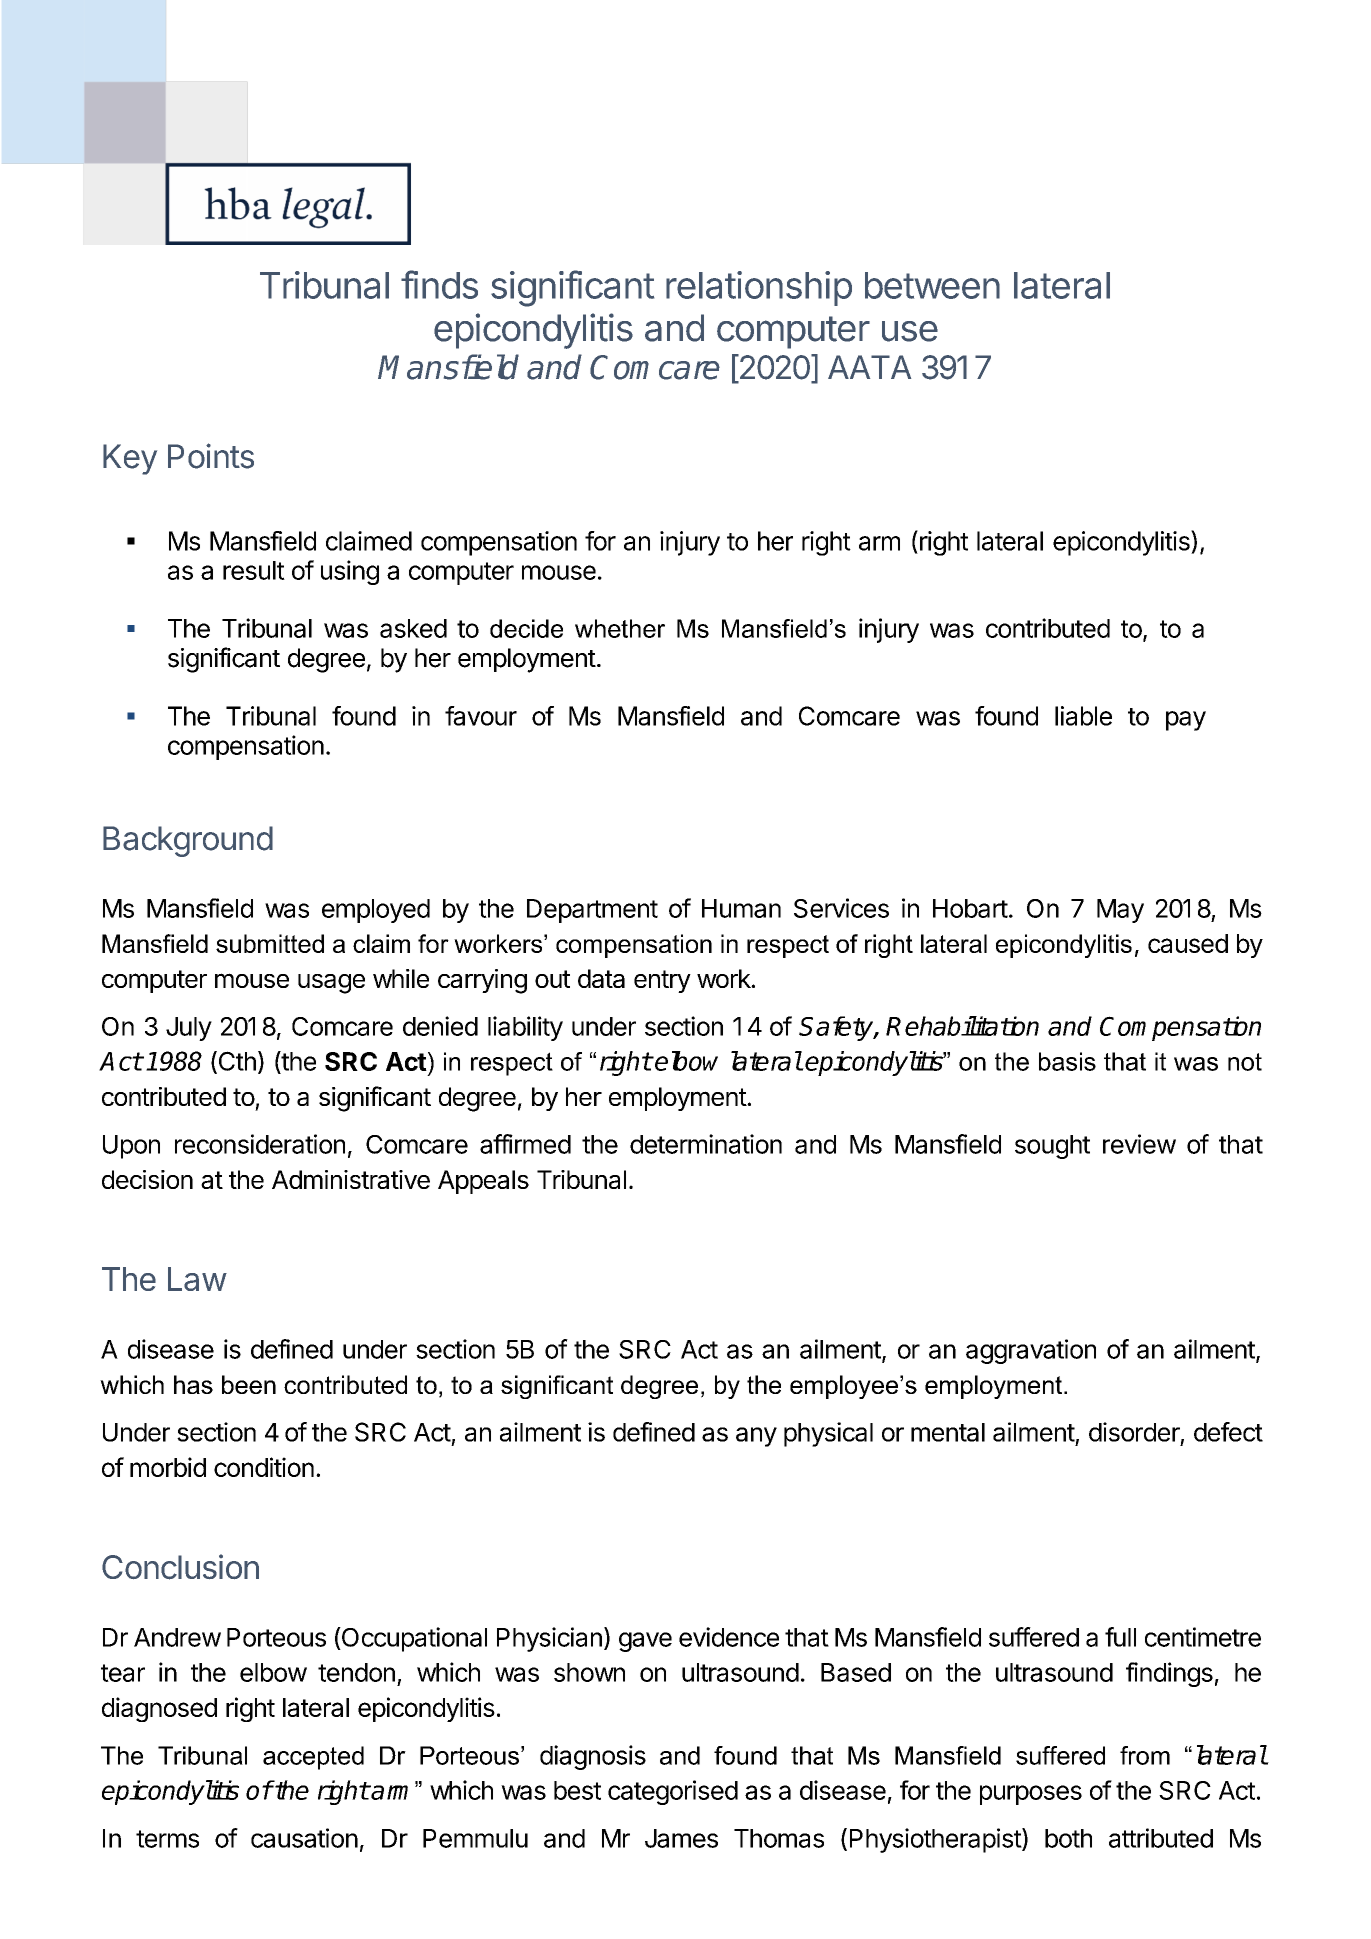  Describe the element at coordinates (756, 1437) in the document. I see `any` at that location.
